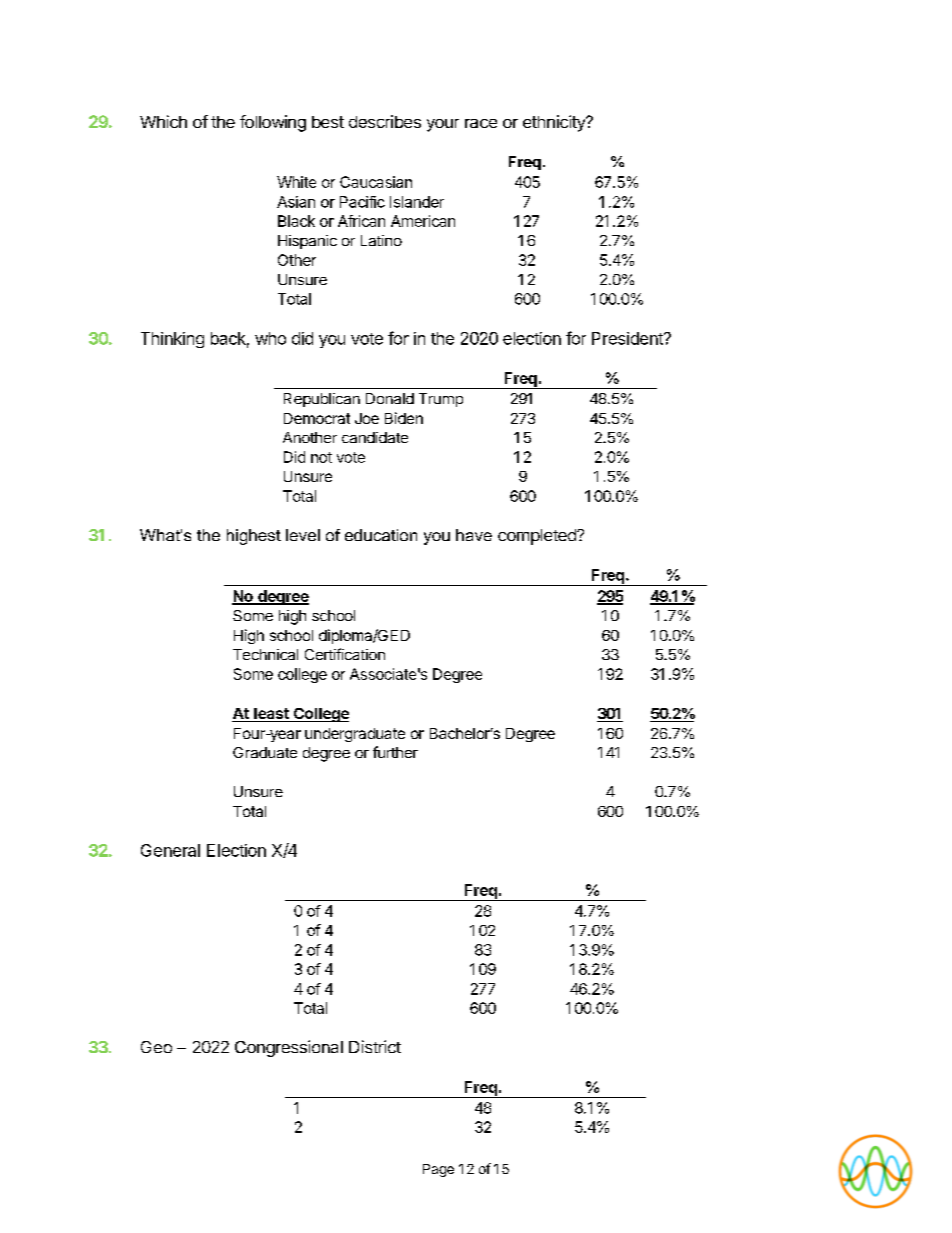 This document has width=952, height=1233. I want to click on Technical, so click(265, 654).
